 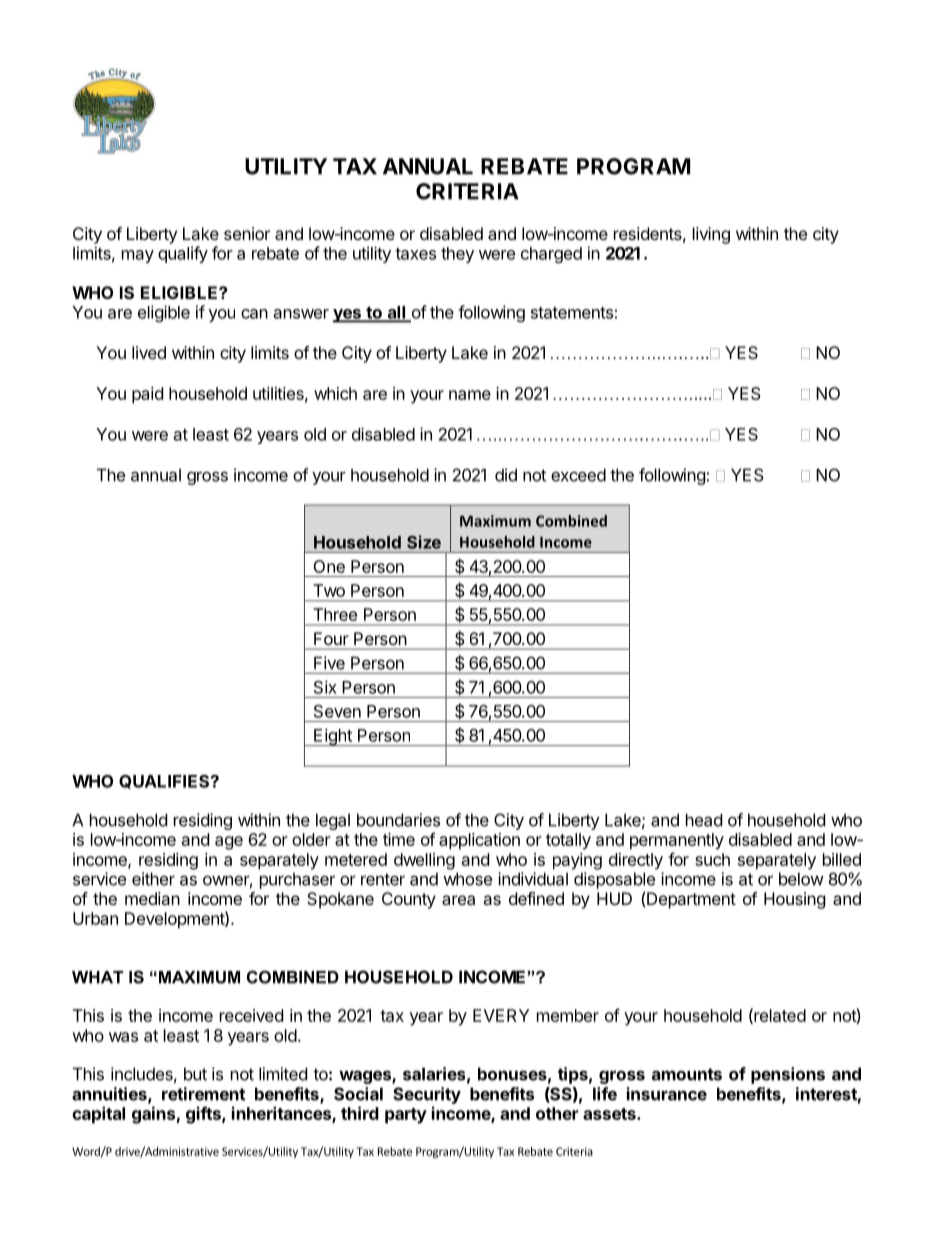 What do you see at coordinates (506, 475) in the screenshot?
I see `did` at bounding box center [506, 475].
